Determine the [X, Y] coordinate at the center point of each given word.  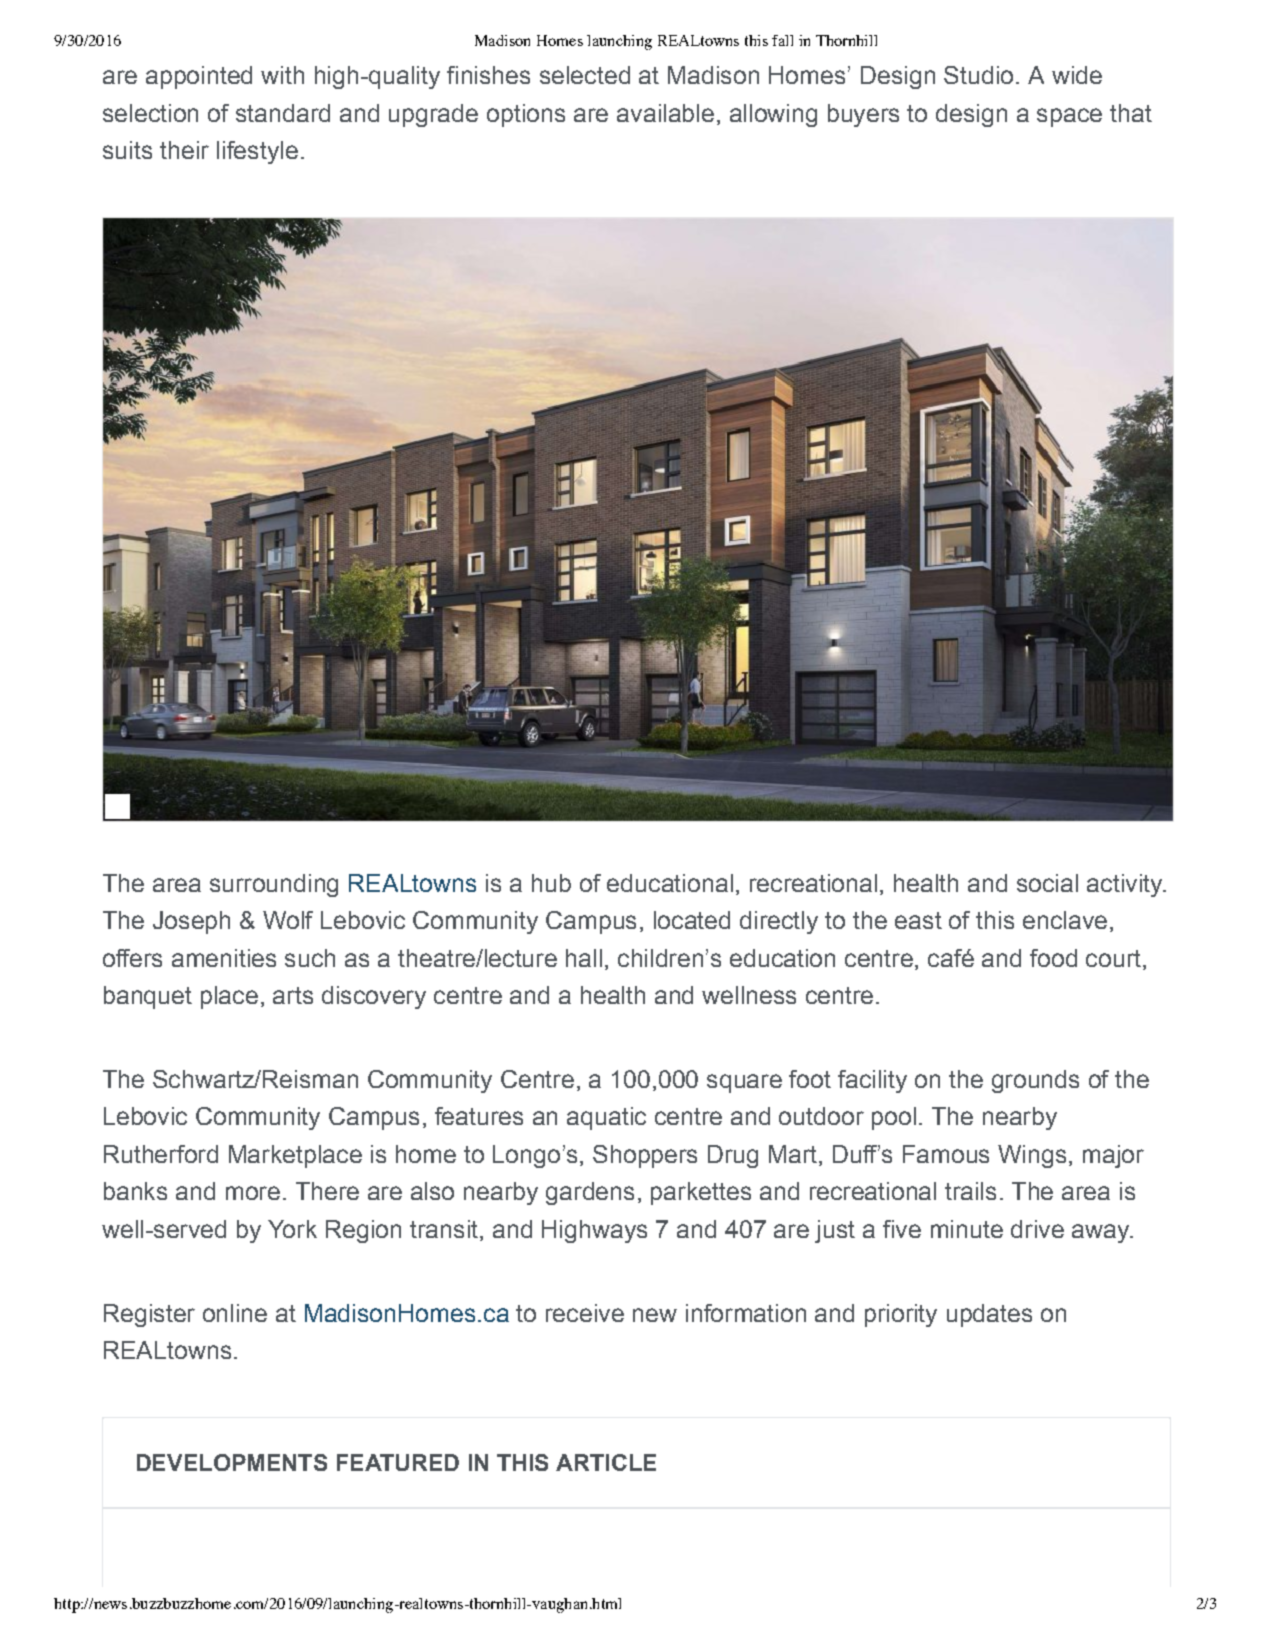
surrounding [274, 885]
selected [585, 75]
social [1047, 883]
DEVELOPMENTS [232, 1462]
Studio [978, 75]
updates [989, 1315]
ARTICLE [606, 1462]
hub [551, 883]
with [282, 75]
